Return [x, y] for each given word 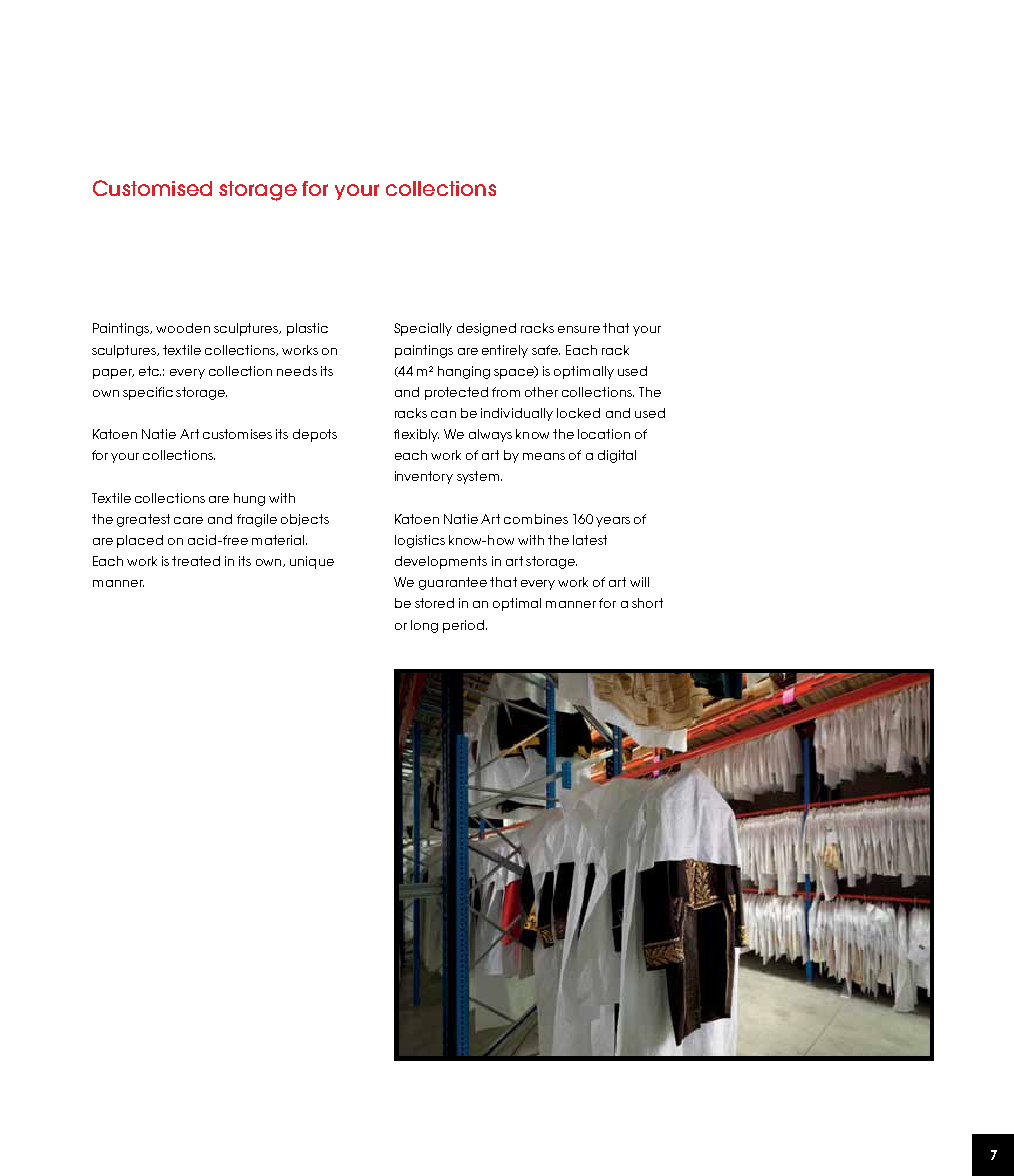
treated [196, 561]
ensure [579, 329]
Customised [152, 188]
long [424, 626]
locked [578, 413]
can [443, 414]
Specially [423, 329]
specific [148, 393]
